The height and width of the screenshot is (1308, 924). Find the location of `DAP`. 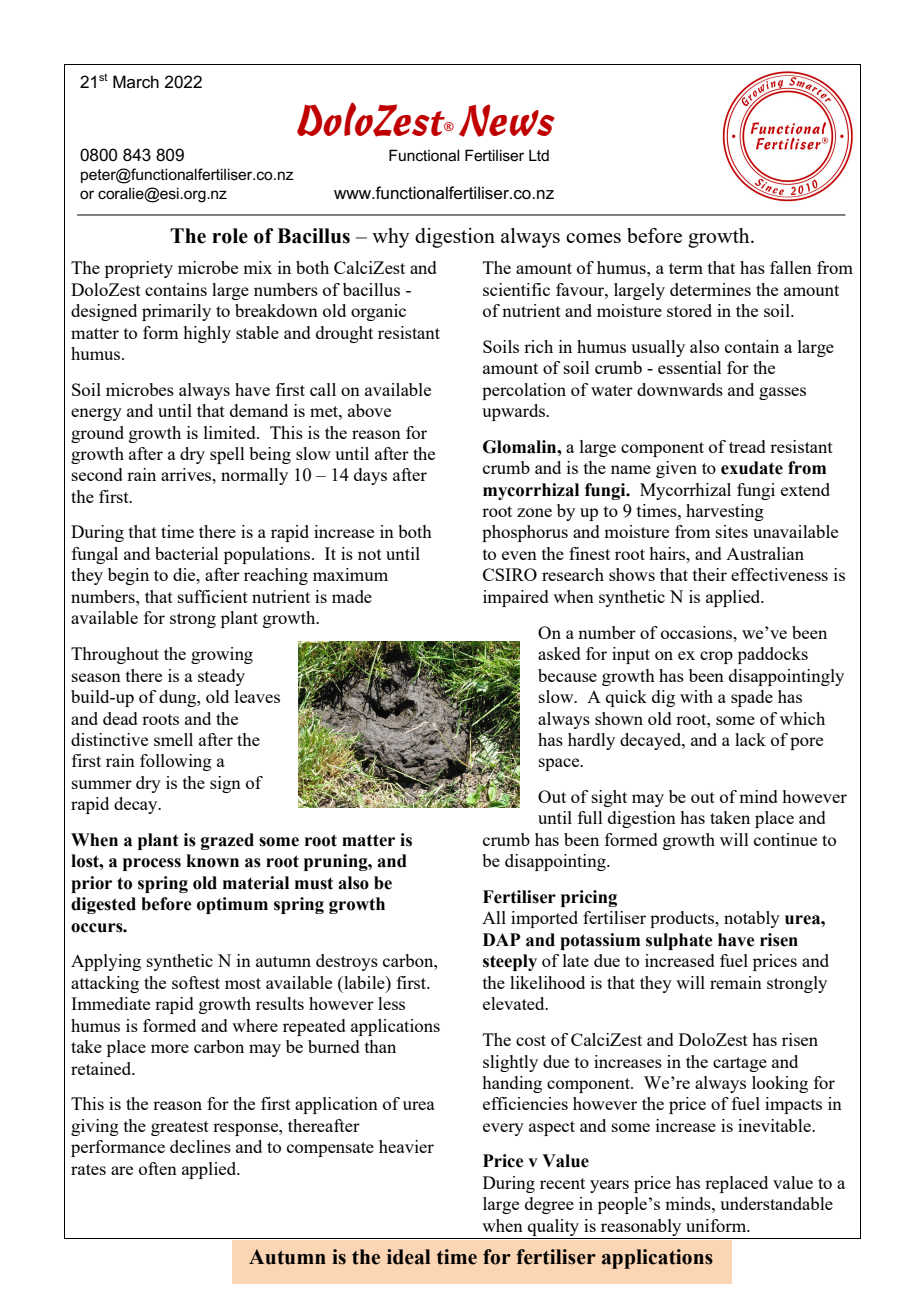

DAP is located at coordinates (502, 939).
